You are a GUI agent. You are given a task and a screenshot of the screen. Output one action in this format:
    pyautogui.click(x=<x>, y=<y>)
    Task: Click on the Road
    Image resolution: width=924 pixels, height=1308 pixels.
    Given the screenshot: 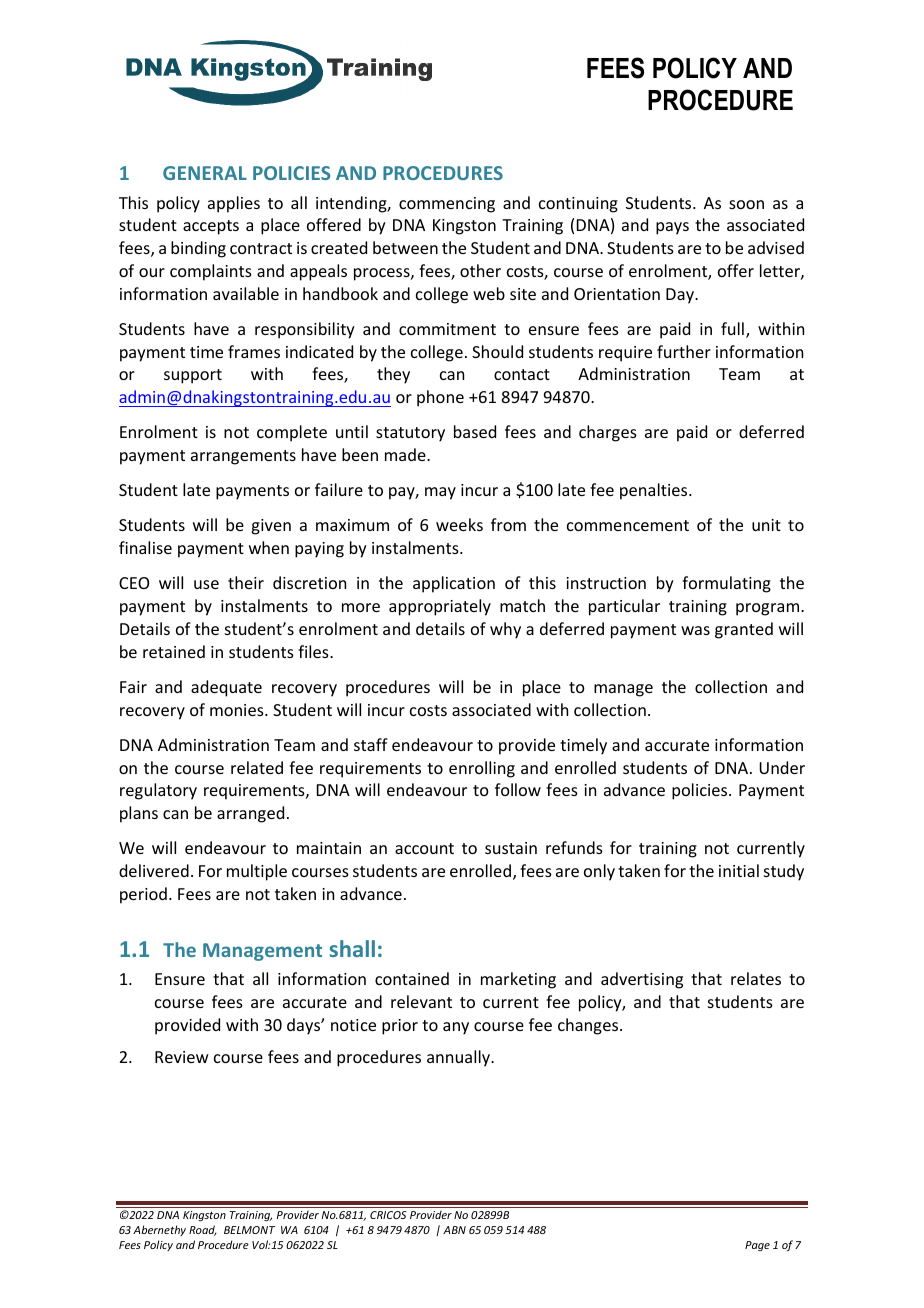 What is the action you would take?
    pyautogui.click(x=203, y=1230)
